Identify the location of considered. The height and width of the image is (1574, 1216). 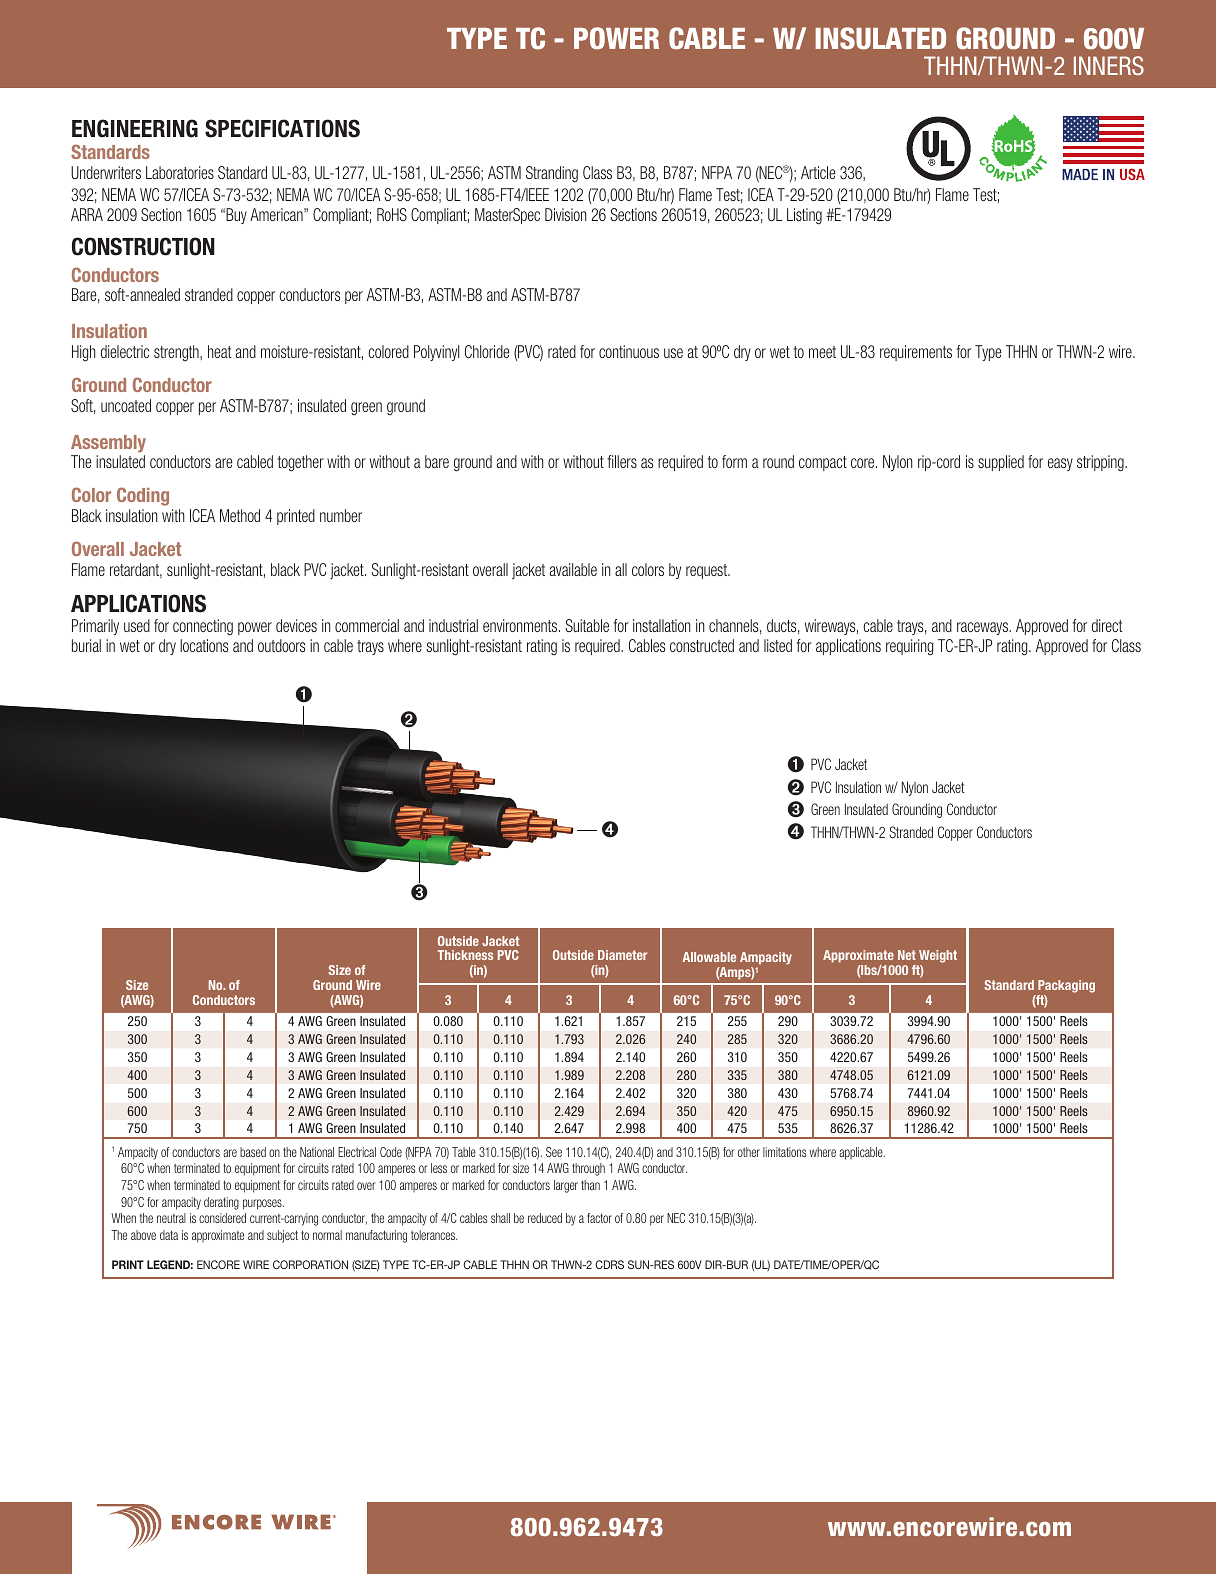
(222, 1218).
